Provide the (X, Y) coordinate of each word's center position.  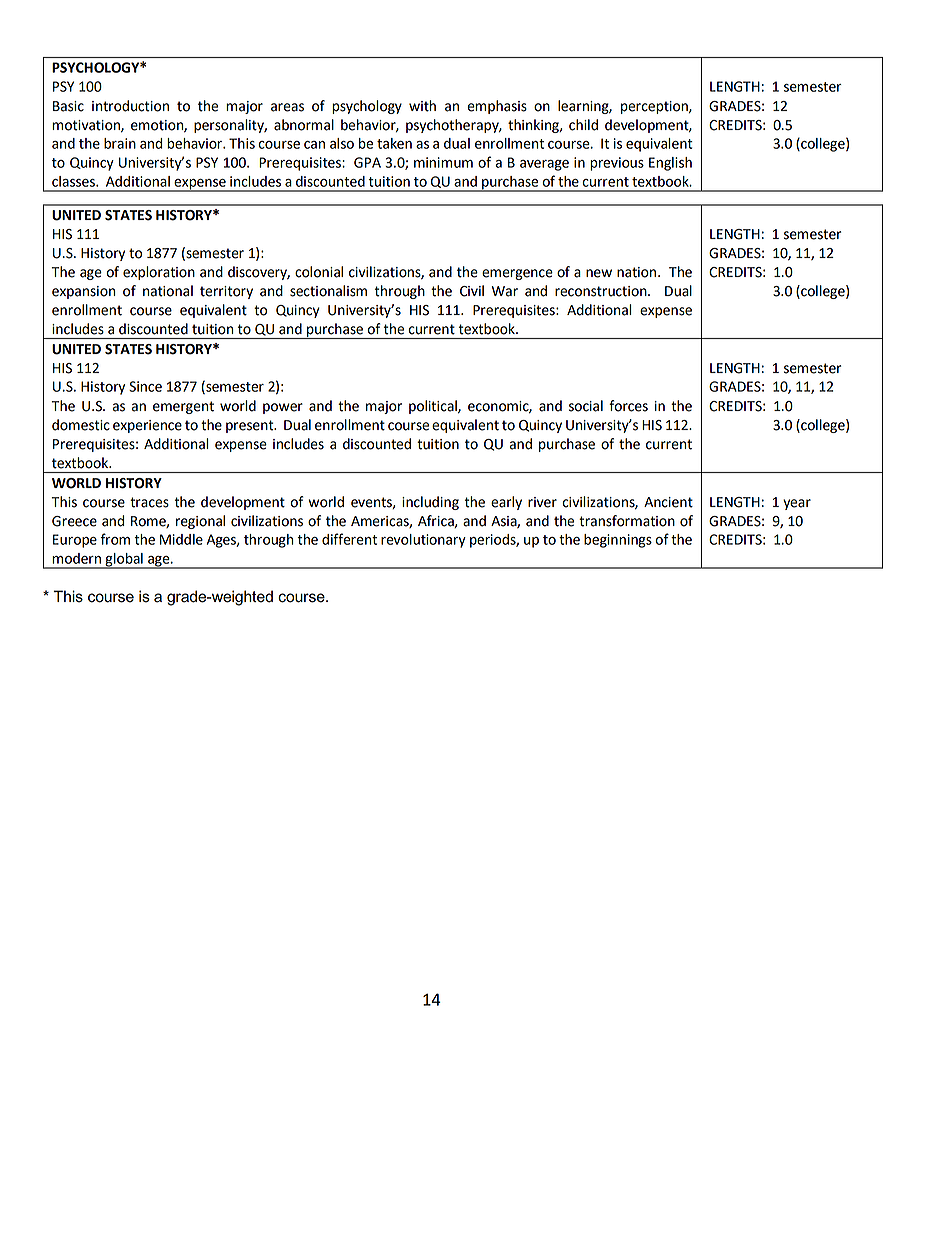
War (505, 291)
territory (226, 292)
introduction (130, 106)
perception (655, 107)
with (422, 106)
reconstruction (602, 291)
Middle (181, 539)
